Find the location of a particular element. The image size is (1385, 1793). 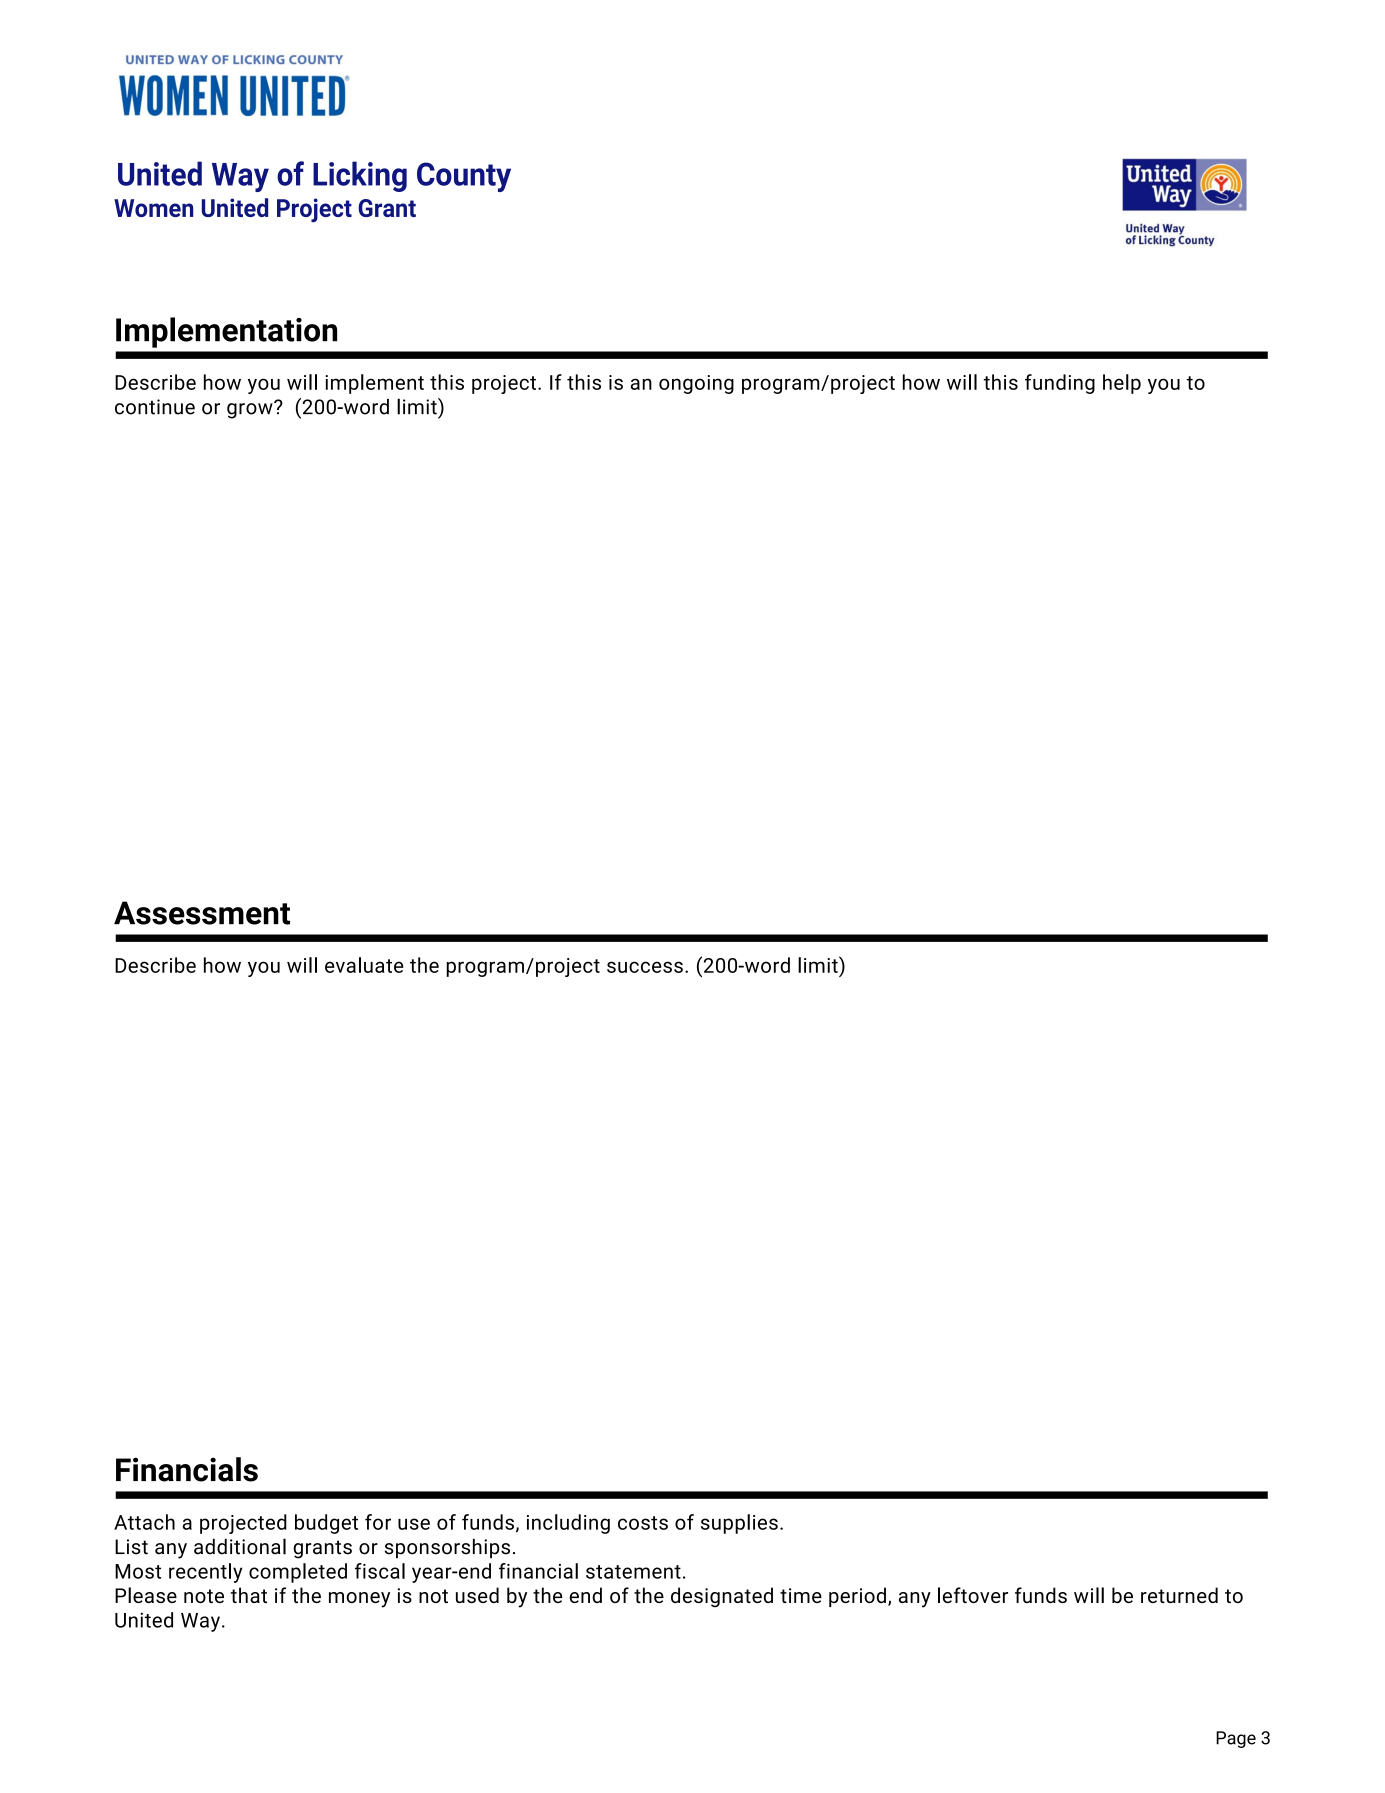

Women is located at coordinates (153, 208).
